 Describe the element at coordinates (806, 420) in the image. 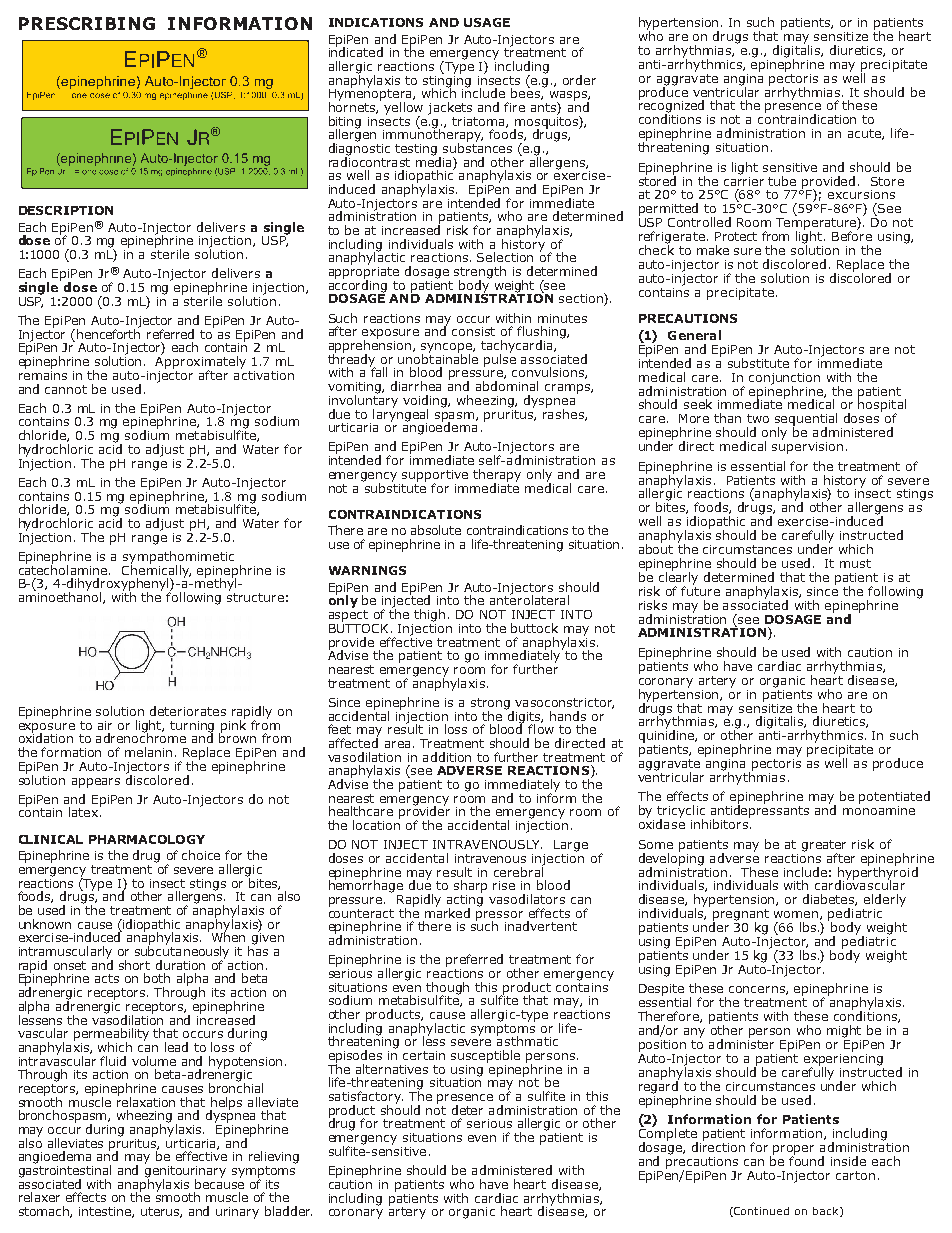

I see `sequential` at that location.
